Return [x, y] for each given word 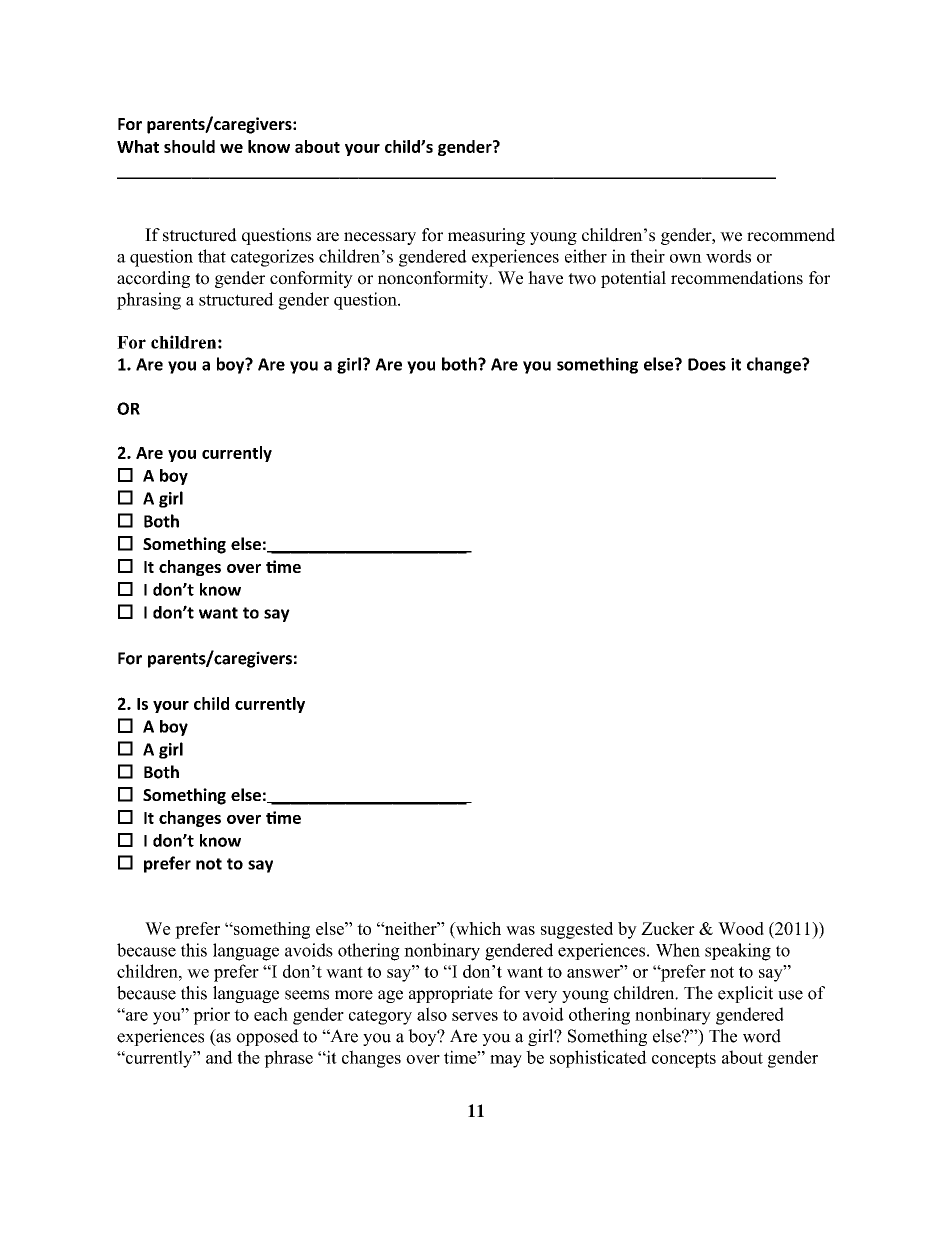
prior [211, 1016]
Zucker [668, 928]
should [189, 146]
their [647, 256]
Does [707, 364]
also [432, 1014]
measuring [486, 236]
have [545, 278]
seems [307, 995]
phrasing [149, 301]
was [520, 930]
